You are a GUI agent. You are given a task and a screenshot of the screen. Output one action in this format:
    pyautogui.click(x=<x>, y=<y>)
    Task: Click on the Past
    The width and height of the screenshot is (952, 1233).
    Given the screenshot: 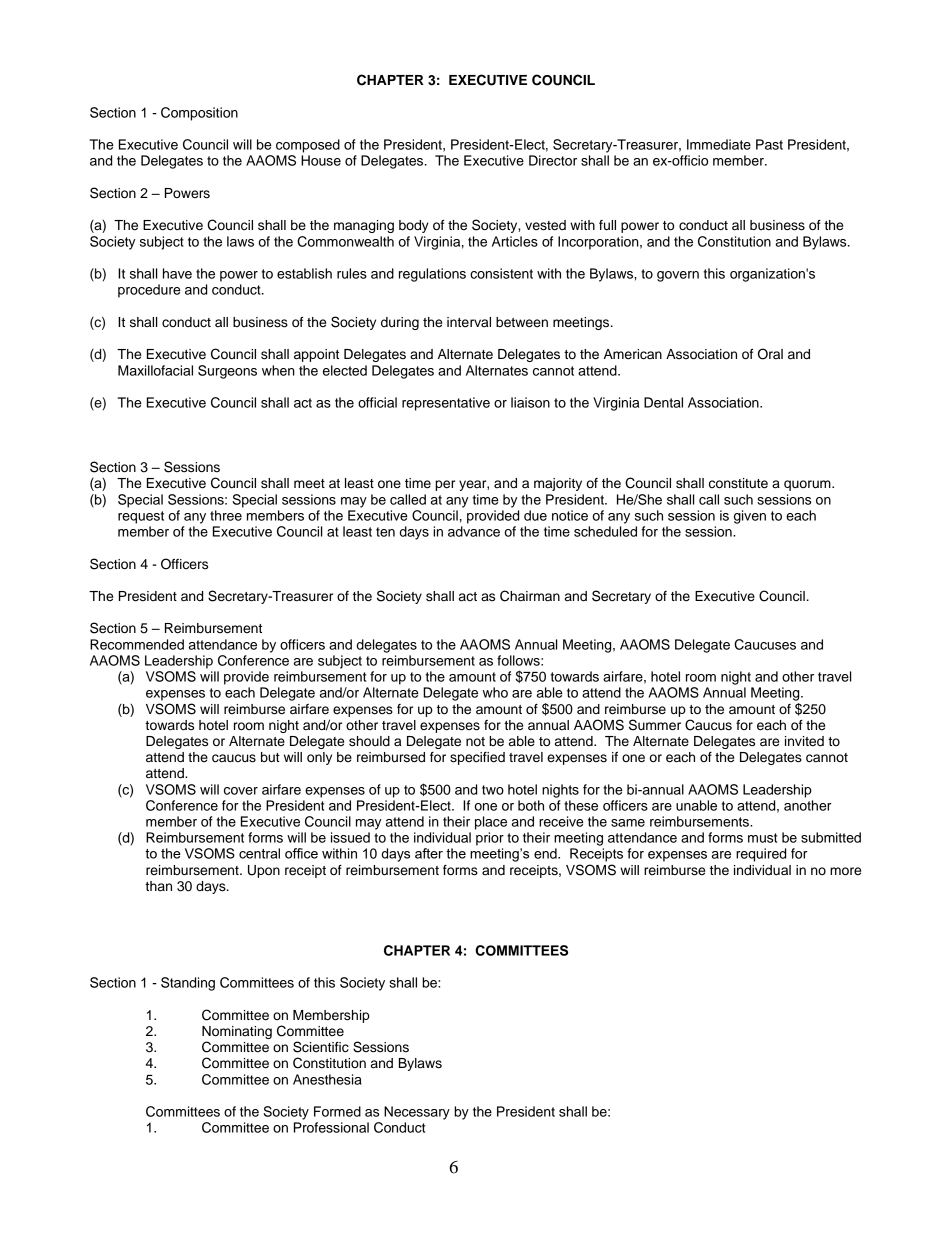 What is the action you would take?
    pyautogui.click(x=769, y=144)
